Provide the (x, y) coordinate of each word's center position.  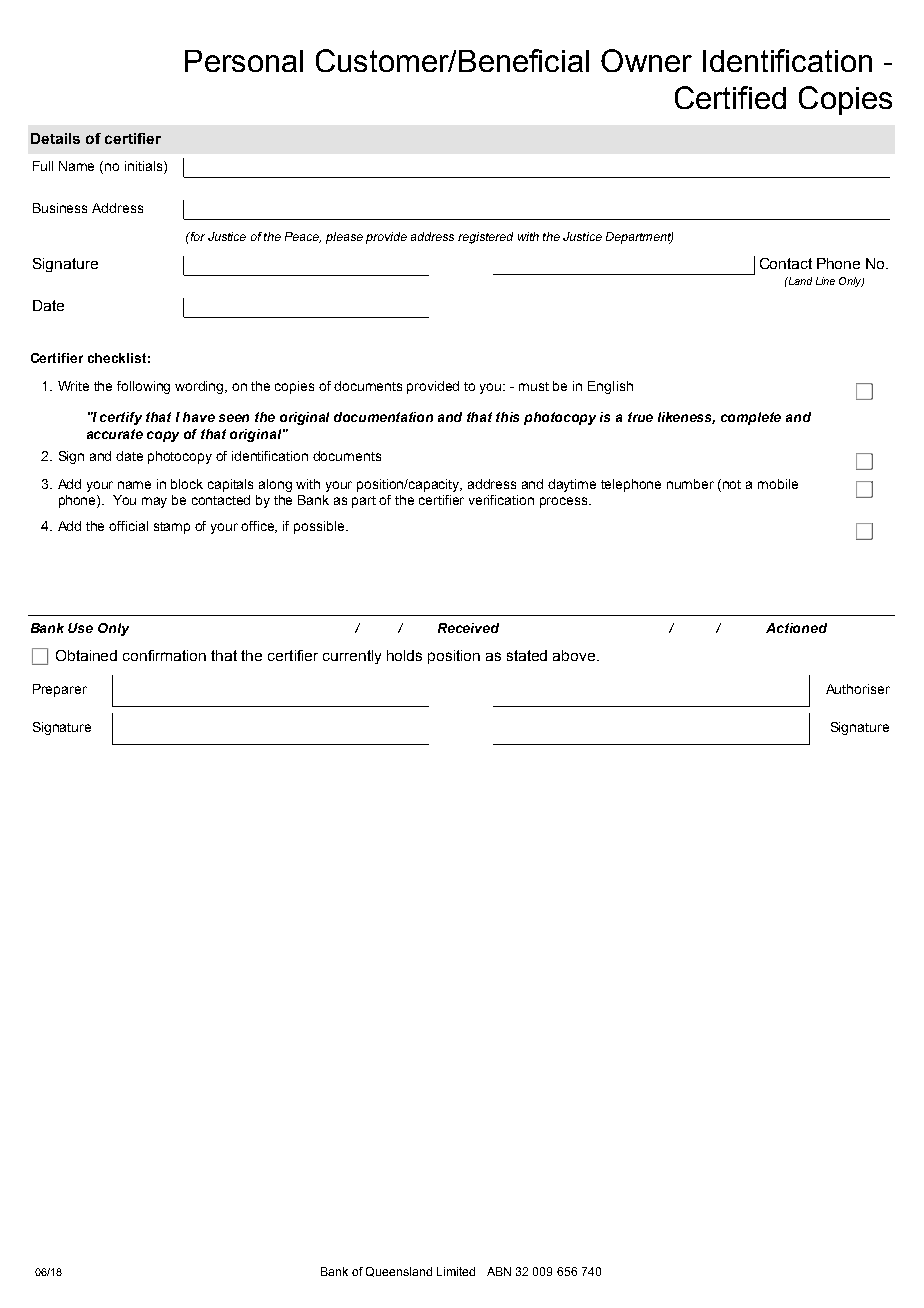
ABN (499, 1271)
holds (404, 655)
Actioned (796, 628)
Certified (730, 97)
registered (485, 238)
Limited (456, 1271)
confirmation (164, 655)
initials (145, 167)
